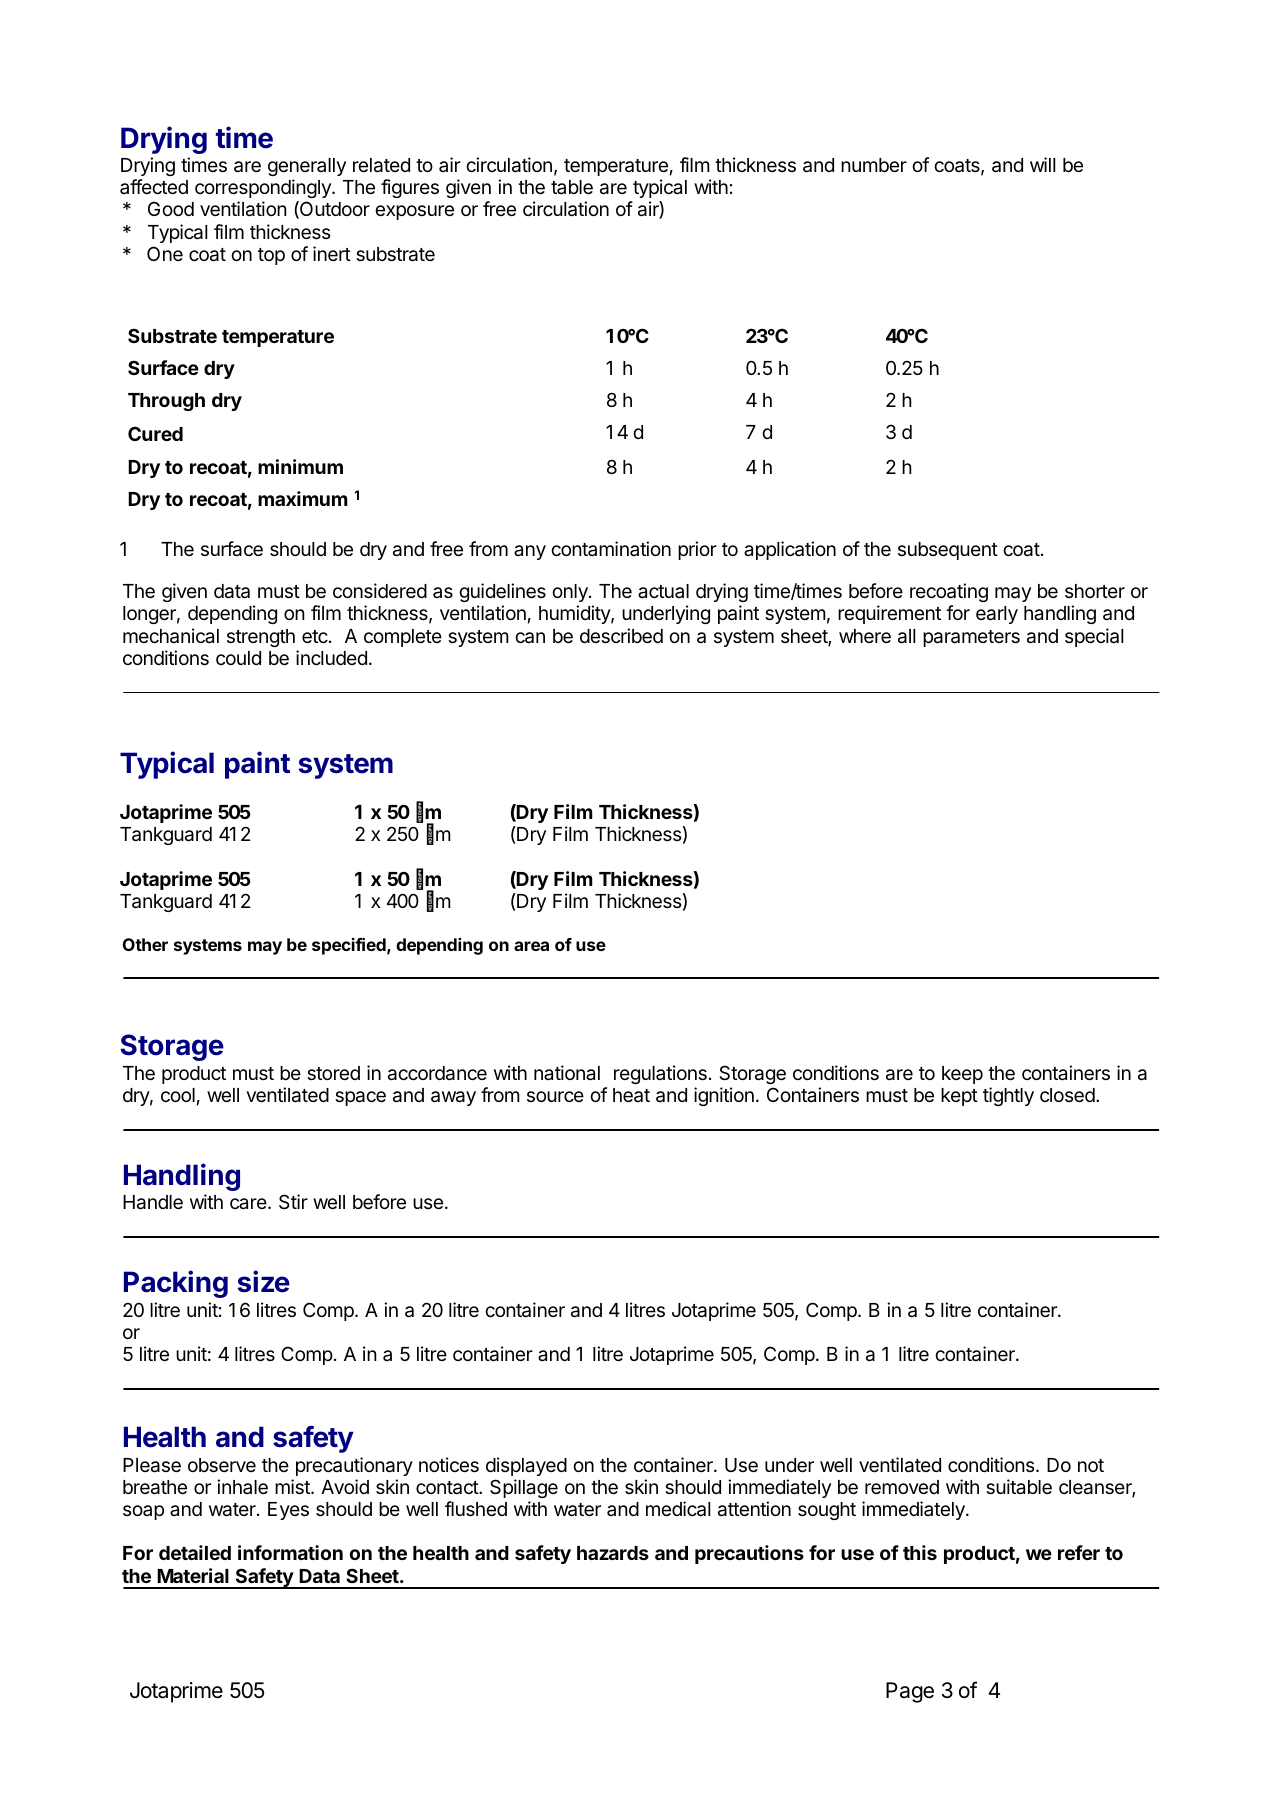 This screenshot has height=1812, width=1281. I want to click on Material, so click(193, 1575).
